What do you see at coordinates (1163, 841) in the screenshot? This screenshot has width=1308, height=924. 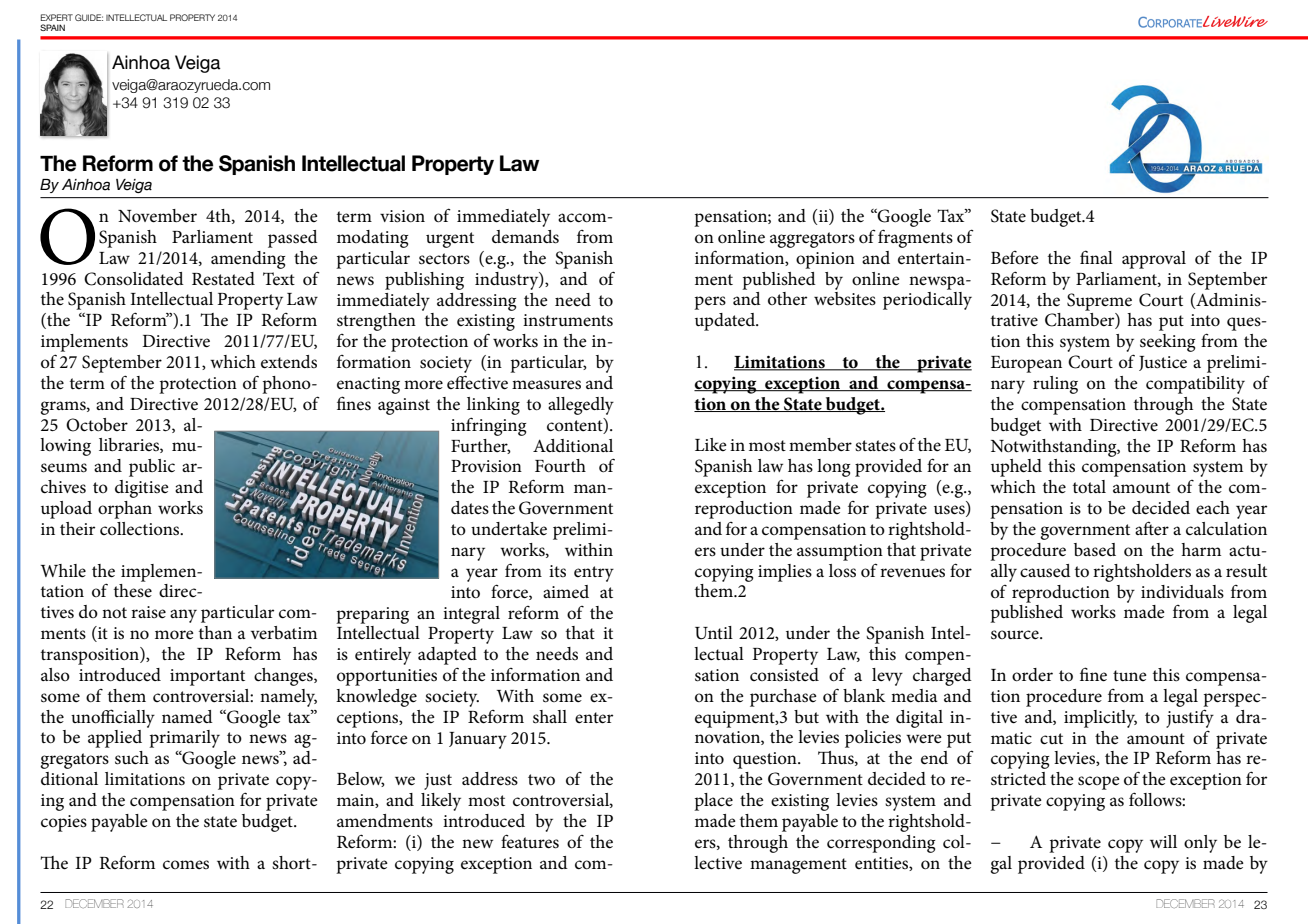 I see `will` at bounding box center [1163, 841].
